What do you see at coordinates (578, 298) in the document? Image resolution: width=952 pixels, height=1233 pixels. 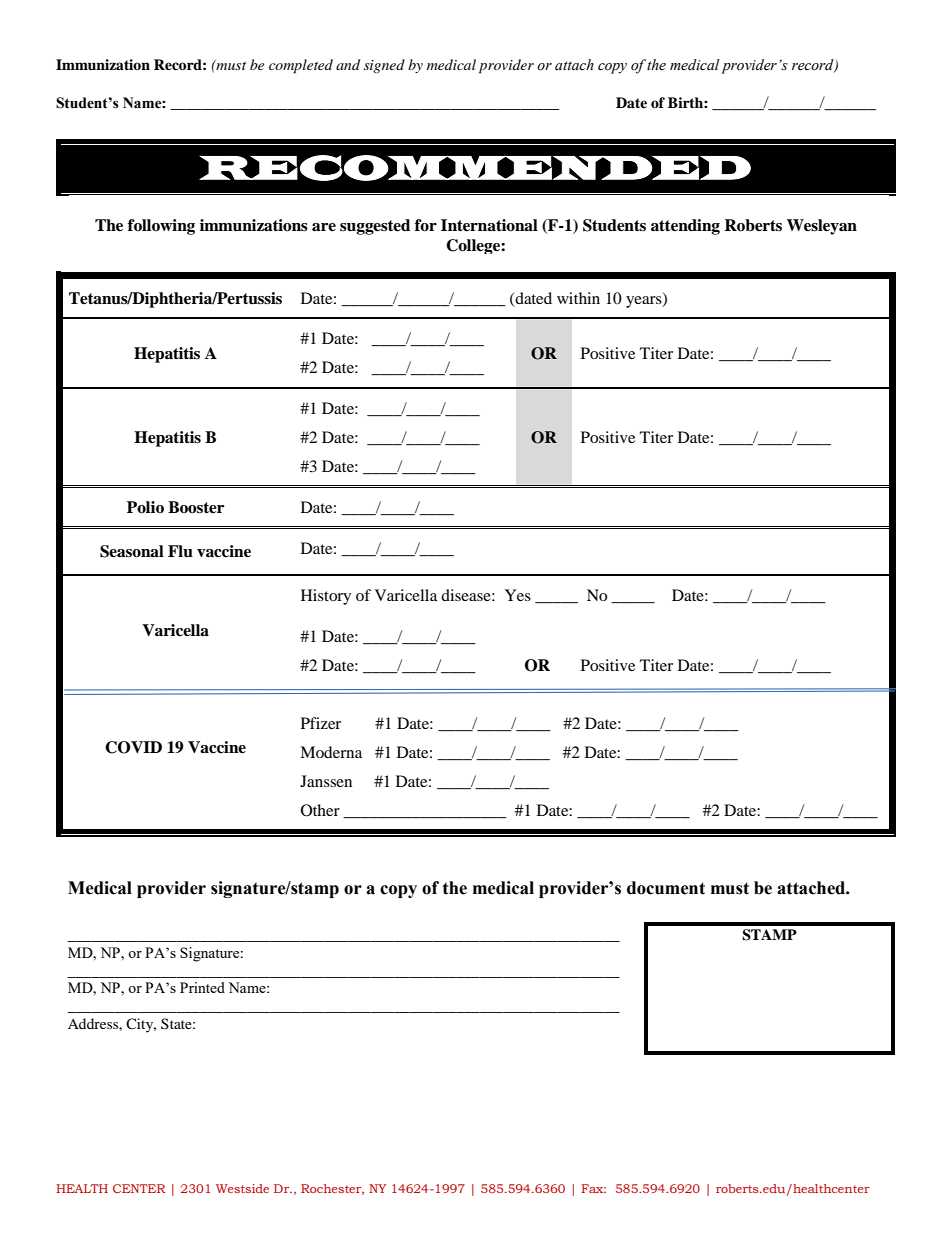 I see `within` at bounding box center [578, 298].
